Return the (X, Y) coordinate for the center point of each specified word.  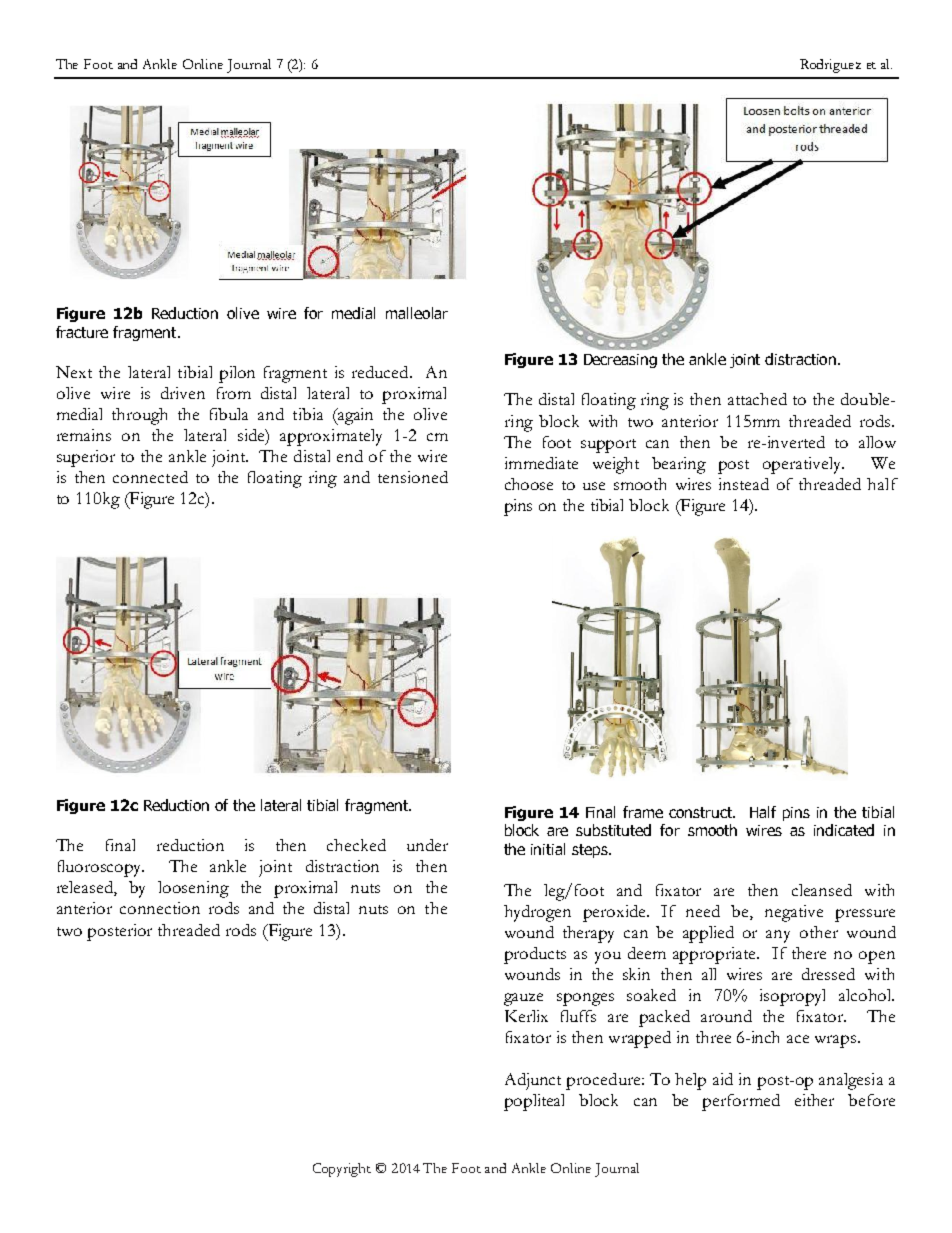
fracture (82, 332)
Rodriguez (830, 66)
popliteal (534, 1102)
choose (529, 484)
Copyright (342, 1170)
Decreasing (620, 361)
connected (150, 477)
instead (744, 484)
